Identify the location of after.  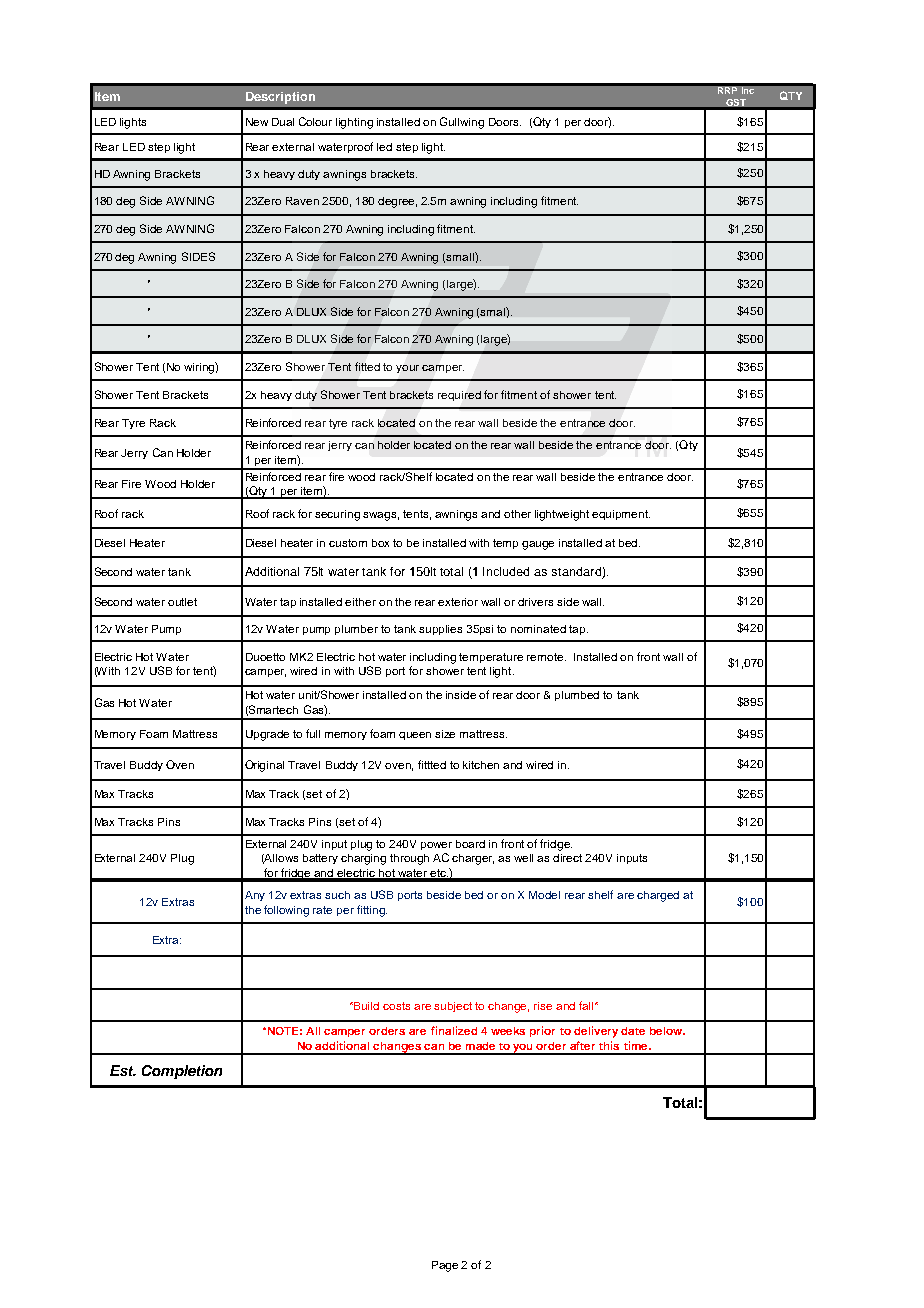
(582, 1045).
